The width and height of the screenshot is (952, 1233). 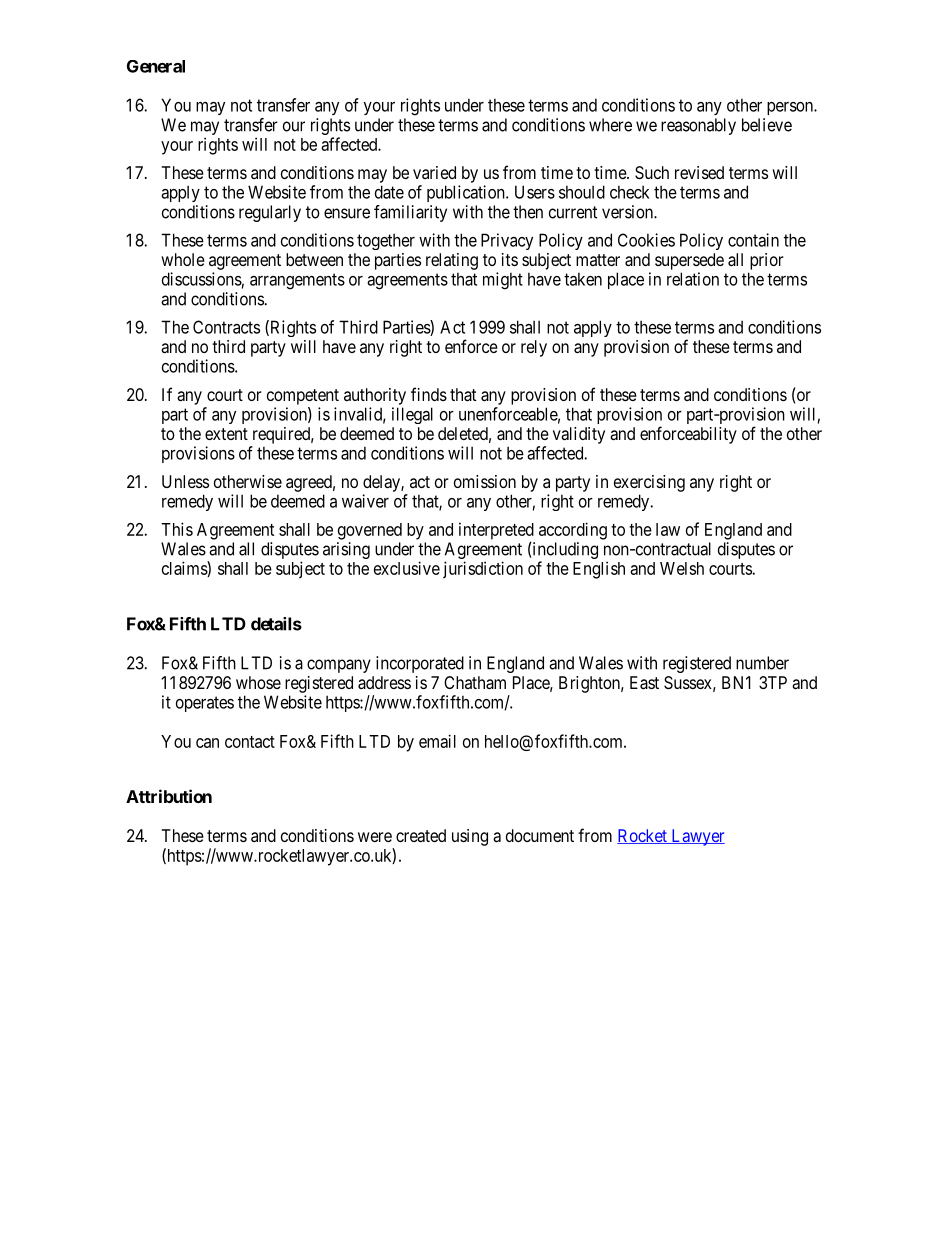 What do you see at coordinates (226, 327) in the screenshot?
I see `Contracts` at bounding box center [226, 327].
